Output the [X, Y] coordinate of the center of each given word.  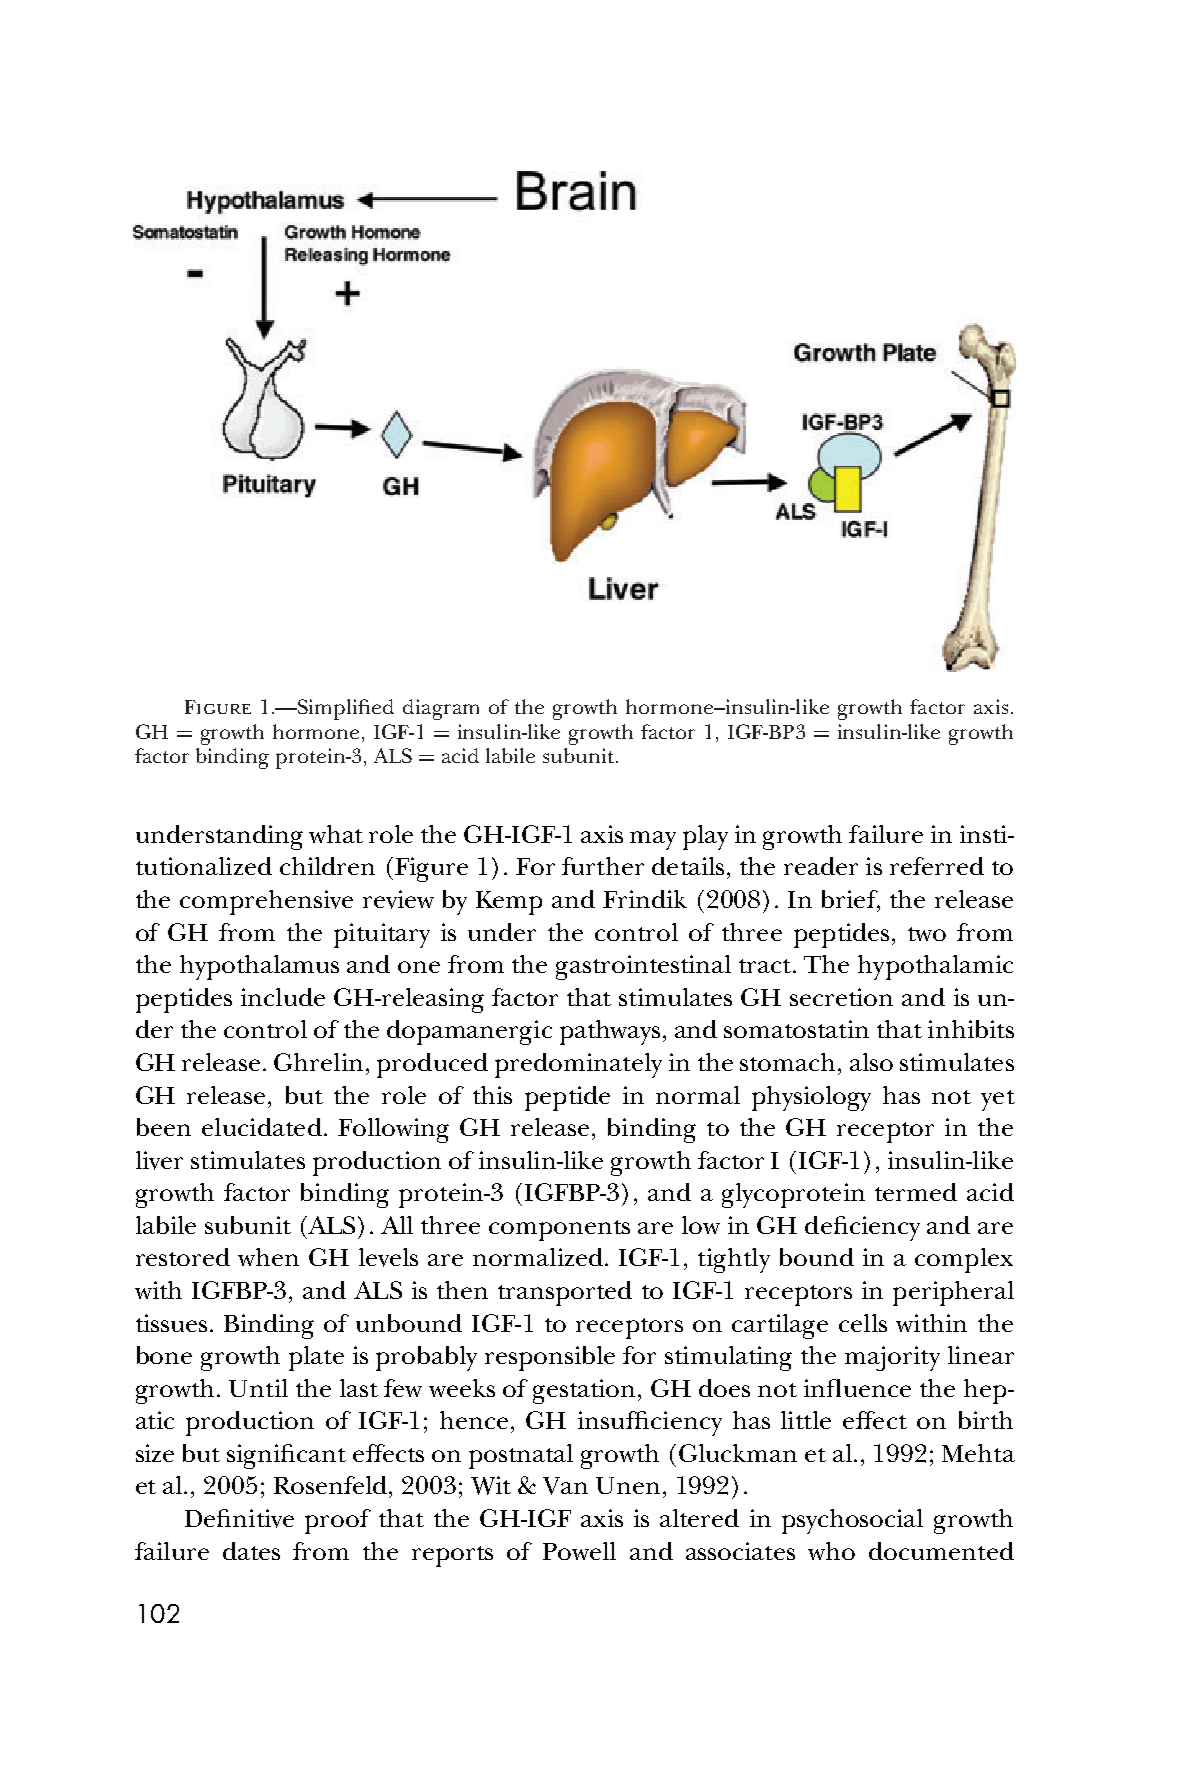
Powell [579, 1551]
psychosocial [852, 1521]
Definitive [239, 1518]
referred [937, 866]
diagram [441, 709]
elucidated [262, 1127]
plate [316, 1358]
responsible [550, 1358]
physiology [811, 1098]
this [492, 1095]
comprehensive [266, 902]
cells [863, 1323]
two [927, 934]
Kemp [509, 903]
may [653, 840]
